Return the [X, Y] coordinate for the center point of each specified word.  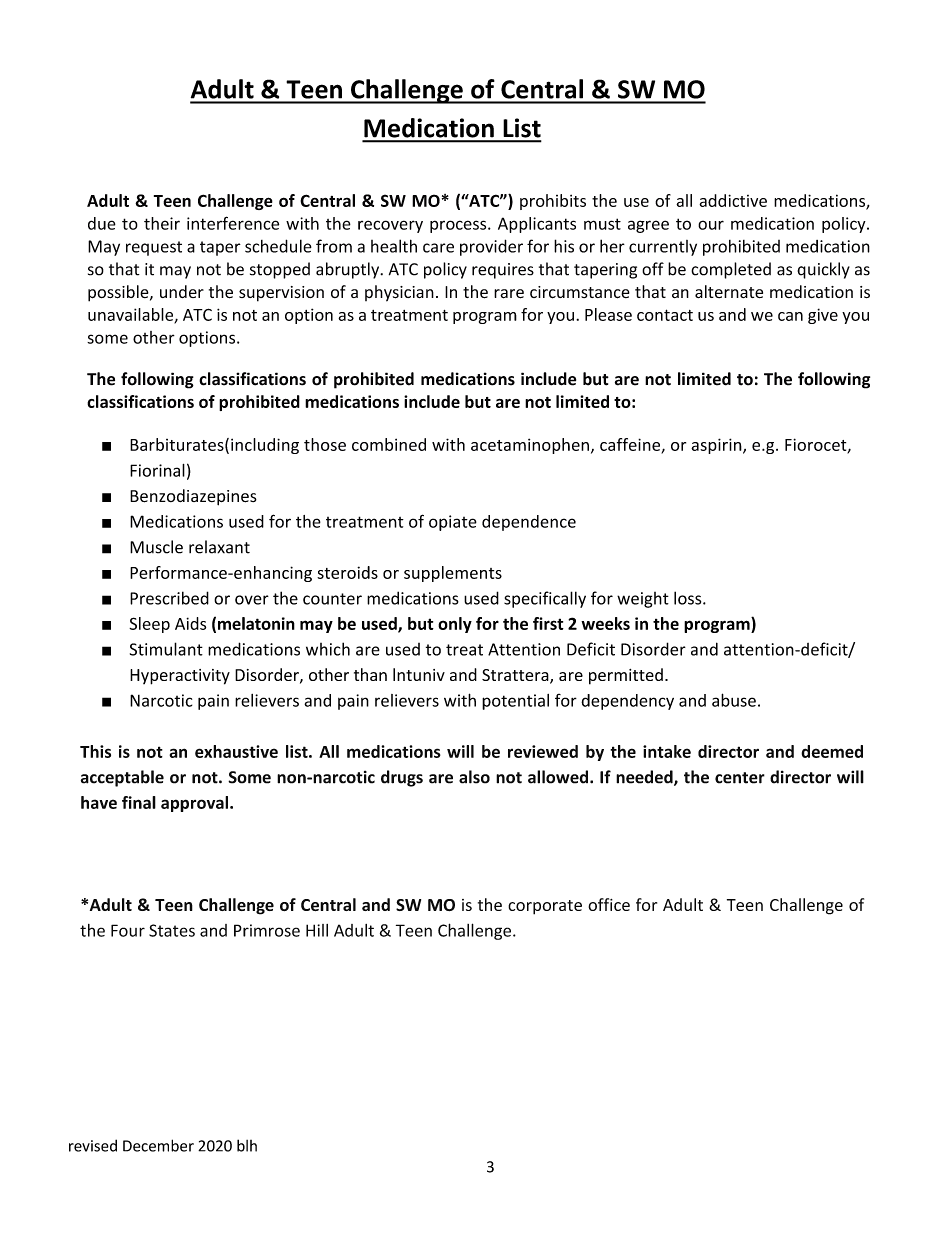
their [162, 223]
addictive [733, 200]
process [459, 226]
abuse [734, 700]
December [158, 1145]
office [609, 904]
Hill [317, 930]
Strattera [516, 676]
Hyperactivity [180, 677]
